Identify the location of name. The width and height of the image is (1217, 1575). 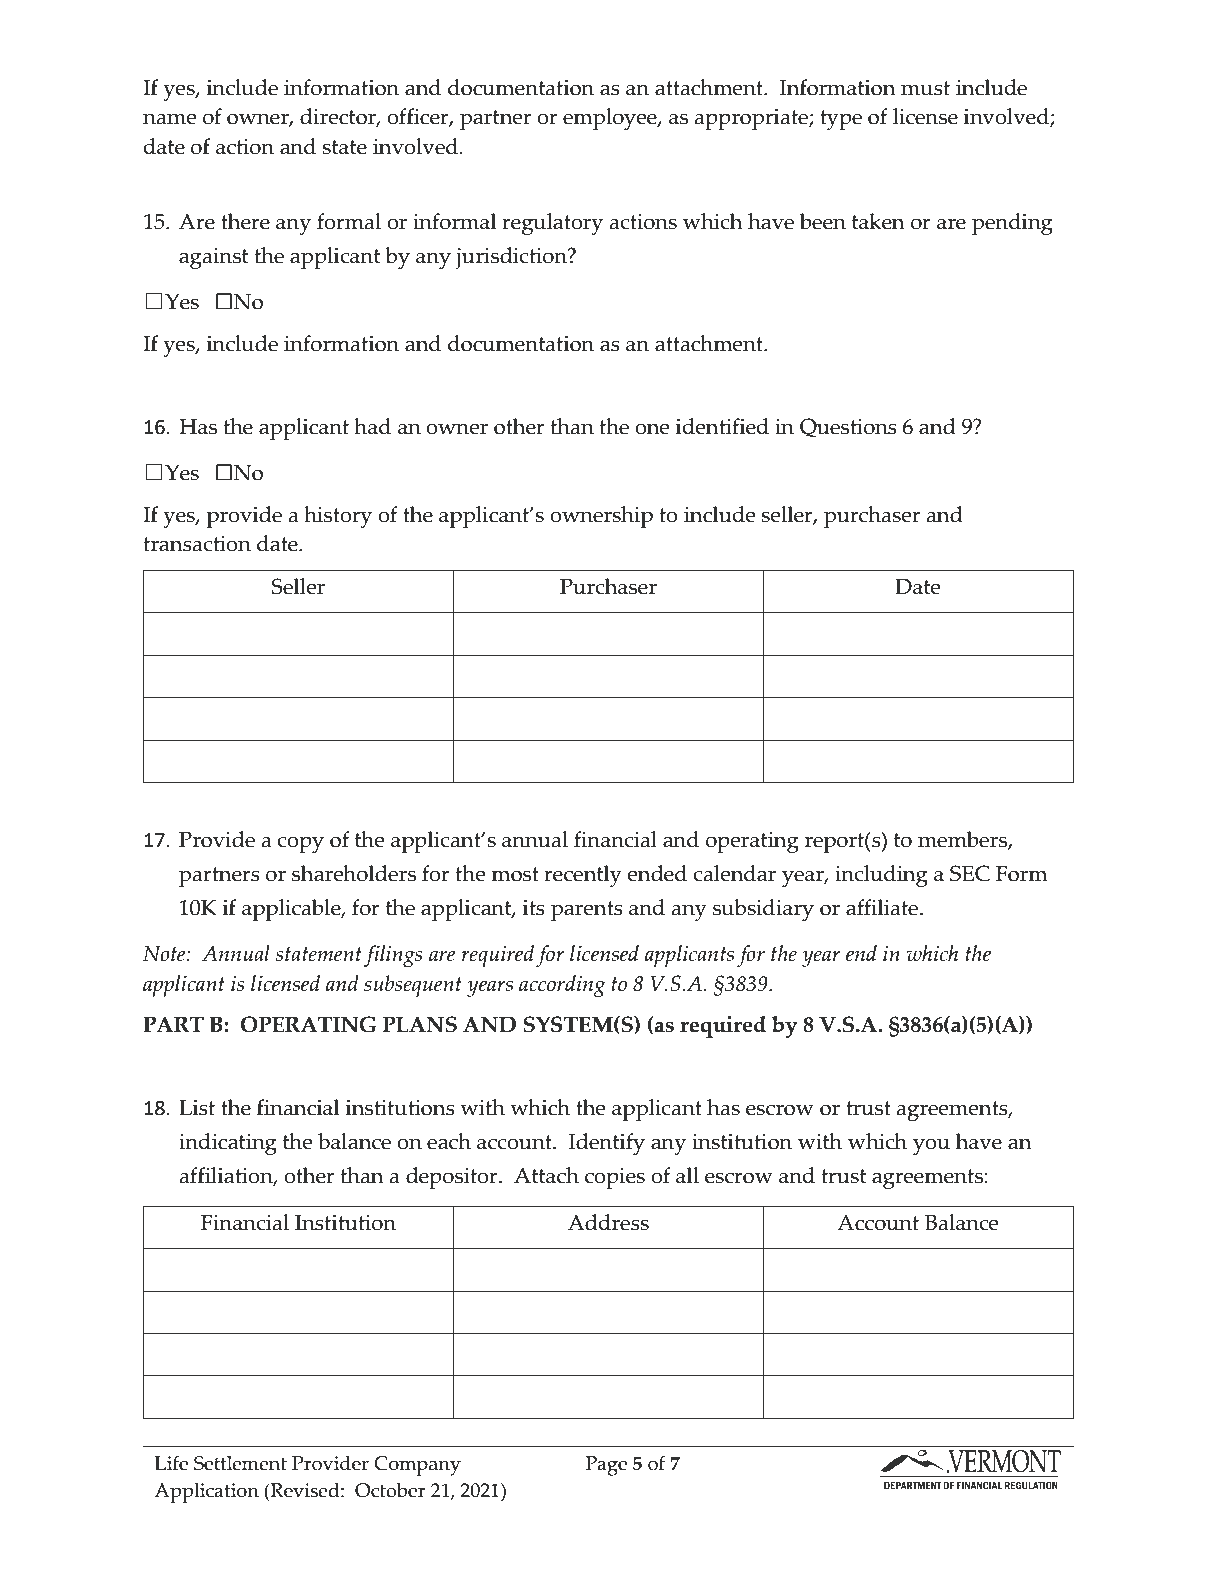
(170, 119).
